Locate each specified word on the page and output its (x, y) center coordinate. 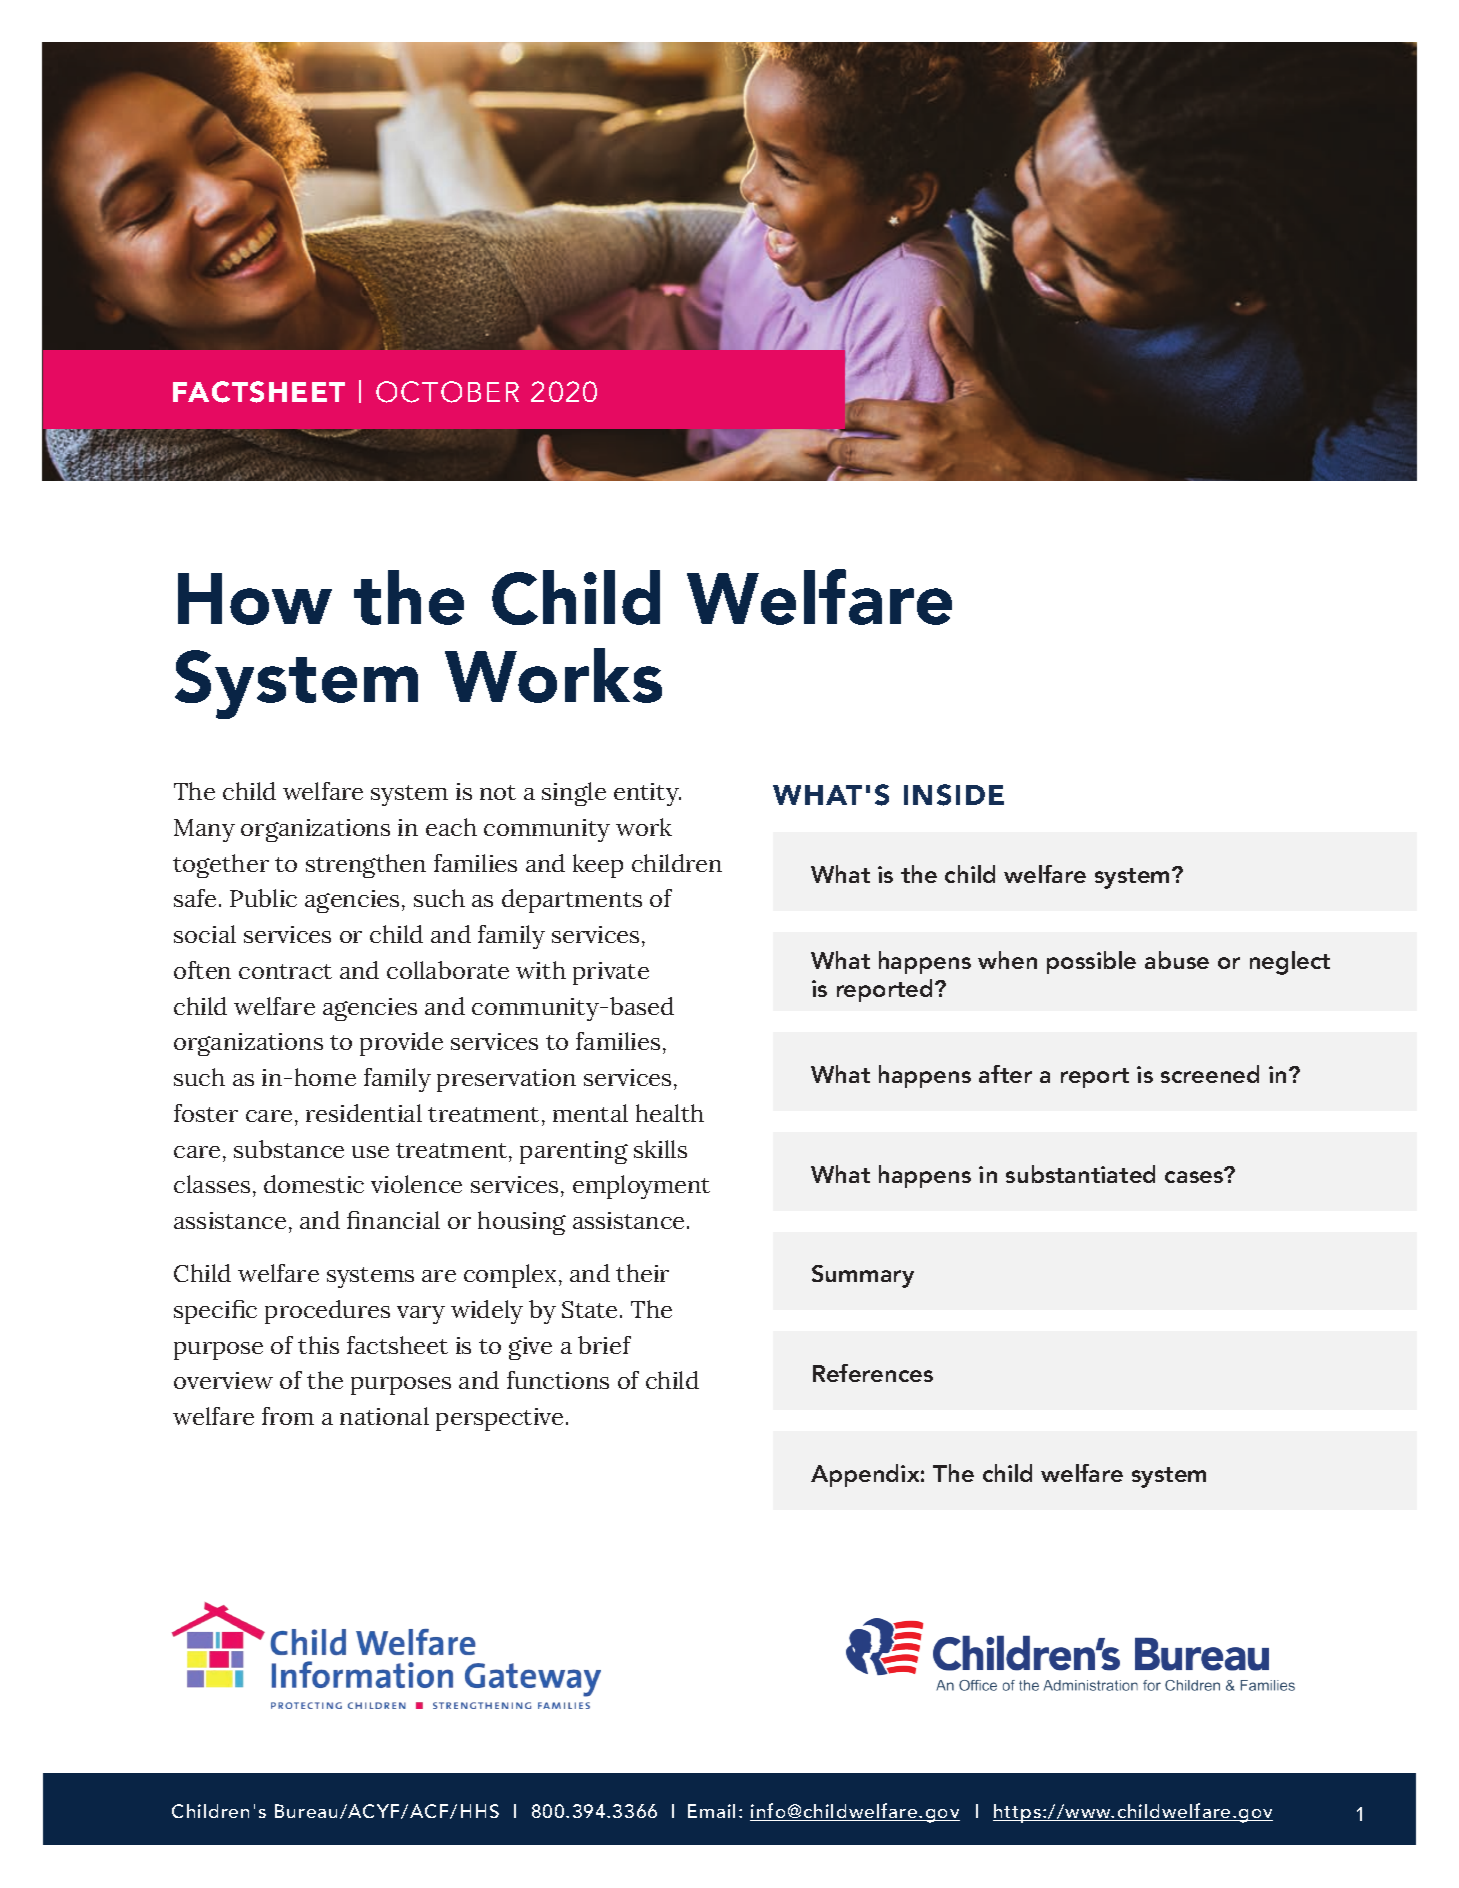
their (642, 1273)
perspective (499, 1419)
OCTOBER (447, 392)
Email (711, 1811)
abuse (1177, 960)
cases (1195, 1176)
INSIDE (954, 795)
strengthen (366, 866)
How (255, 599)
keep (598, 866)
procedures (327, 1312)
